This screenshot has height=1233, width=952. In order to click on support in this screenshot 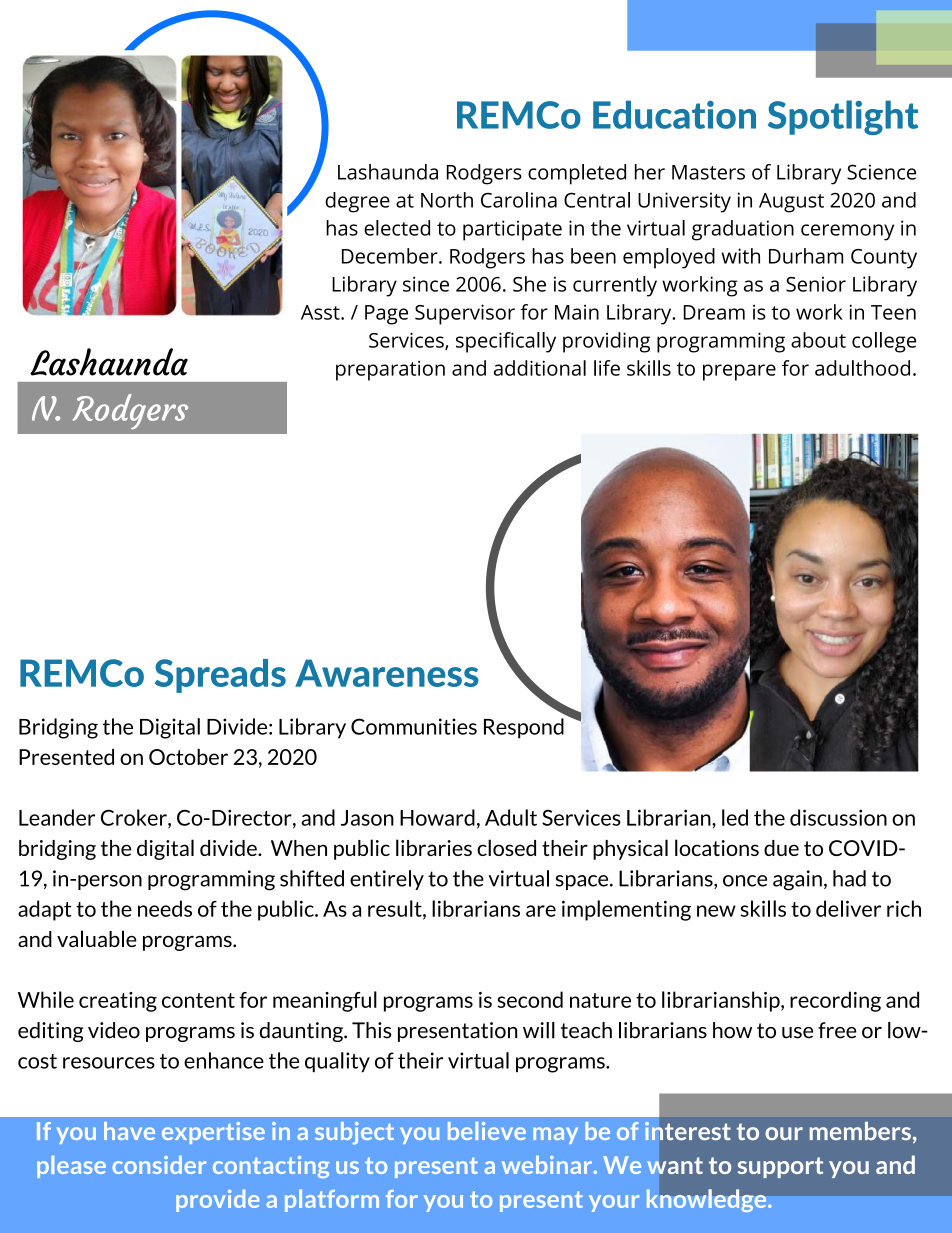, I will do `click(780, 1167)`.
